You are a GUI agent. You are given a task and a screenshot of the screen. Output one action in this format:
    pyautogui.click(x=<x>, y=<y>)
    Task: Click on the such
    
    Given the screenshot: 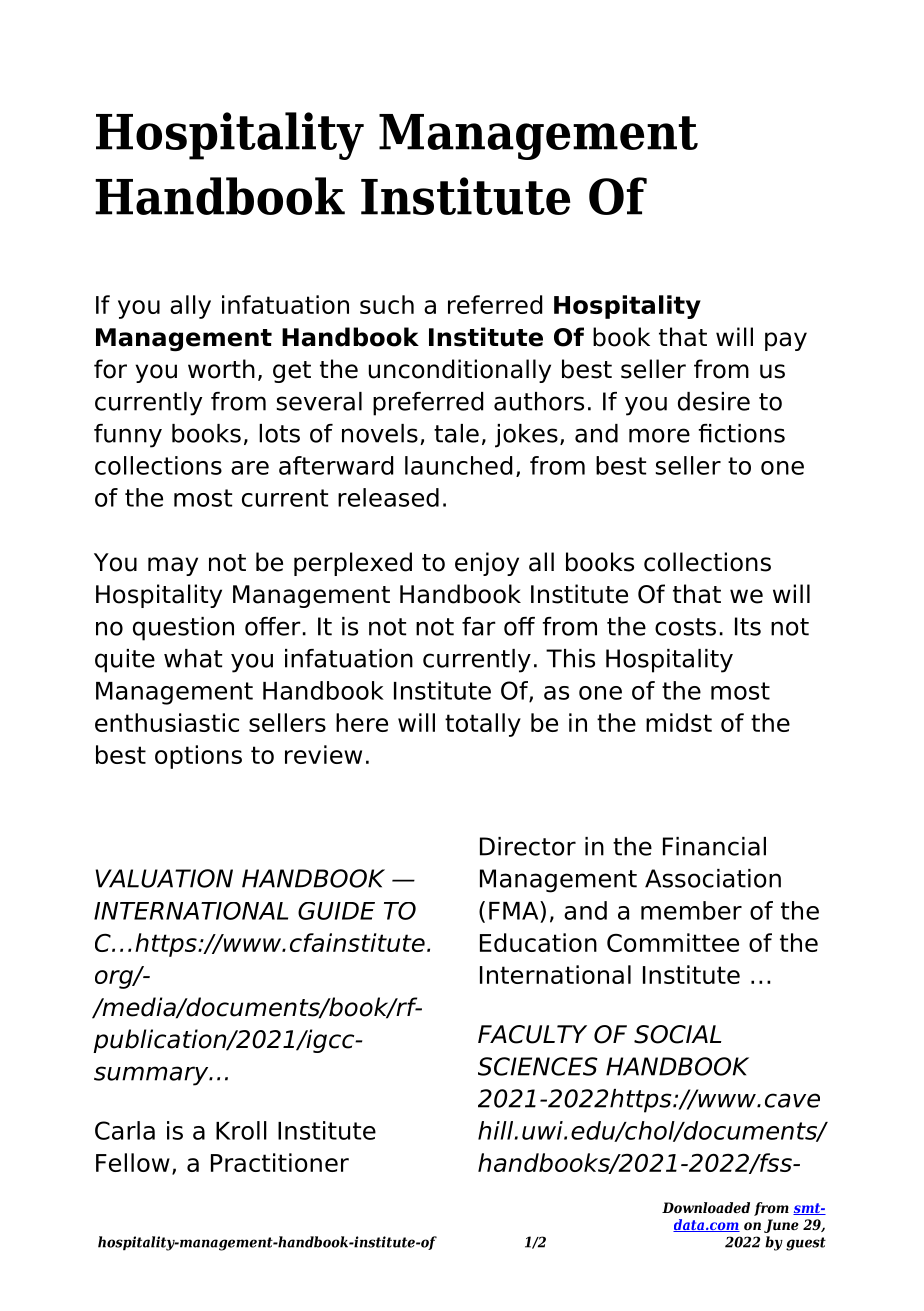 What is the action you would take?
    pyautogui.click(x=387, y=304)
